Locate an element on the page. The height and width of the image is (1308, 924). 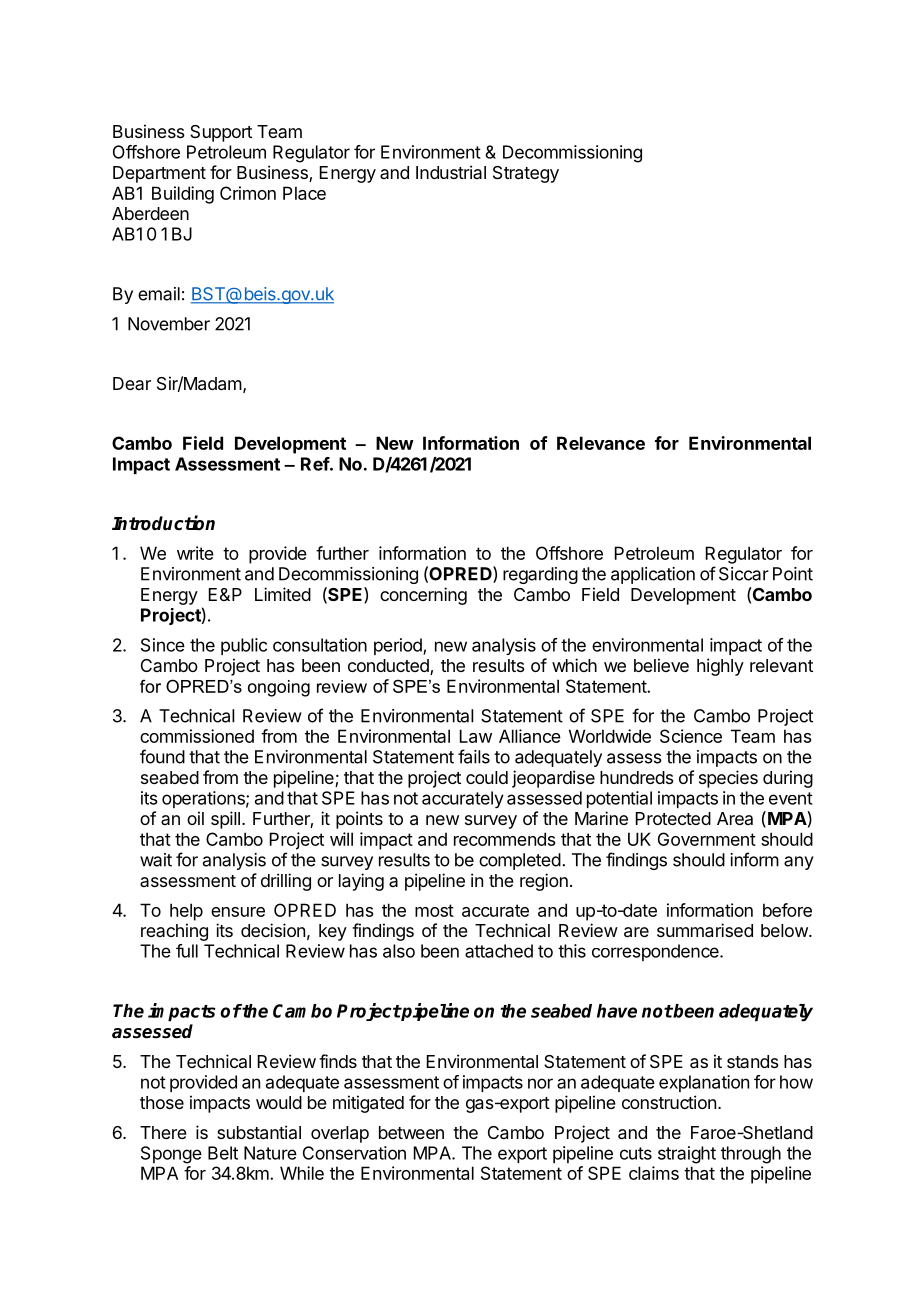
Strategy is located at coordinates (526, 174).
